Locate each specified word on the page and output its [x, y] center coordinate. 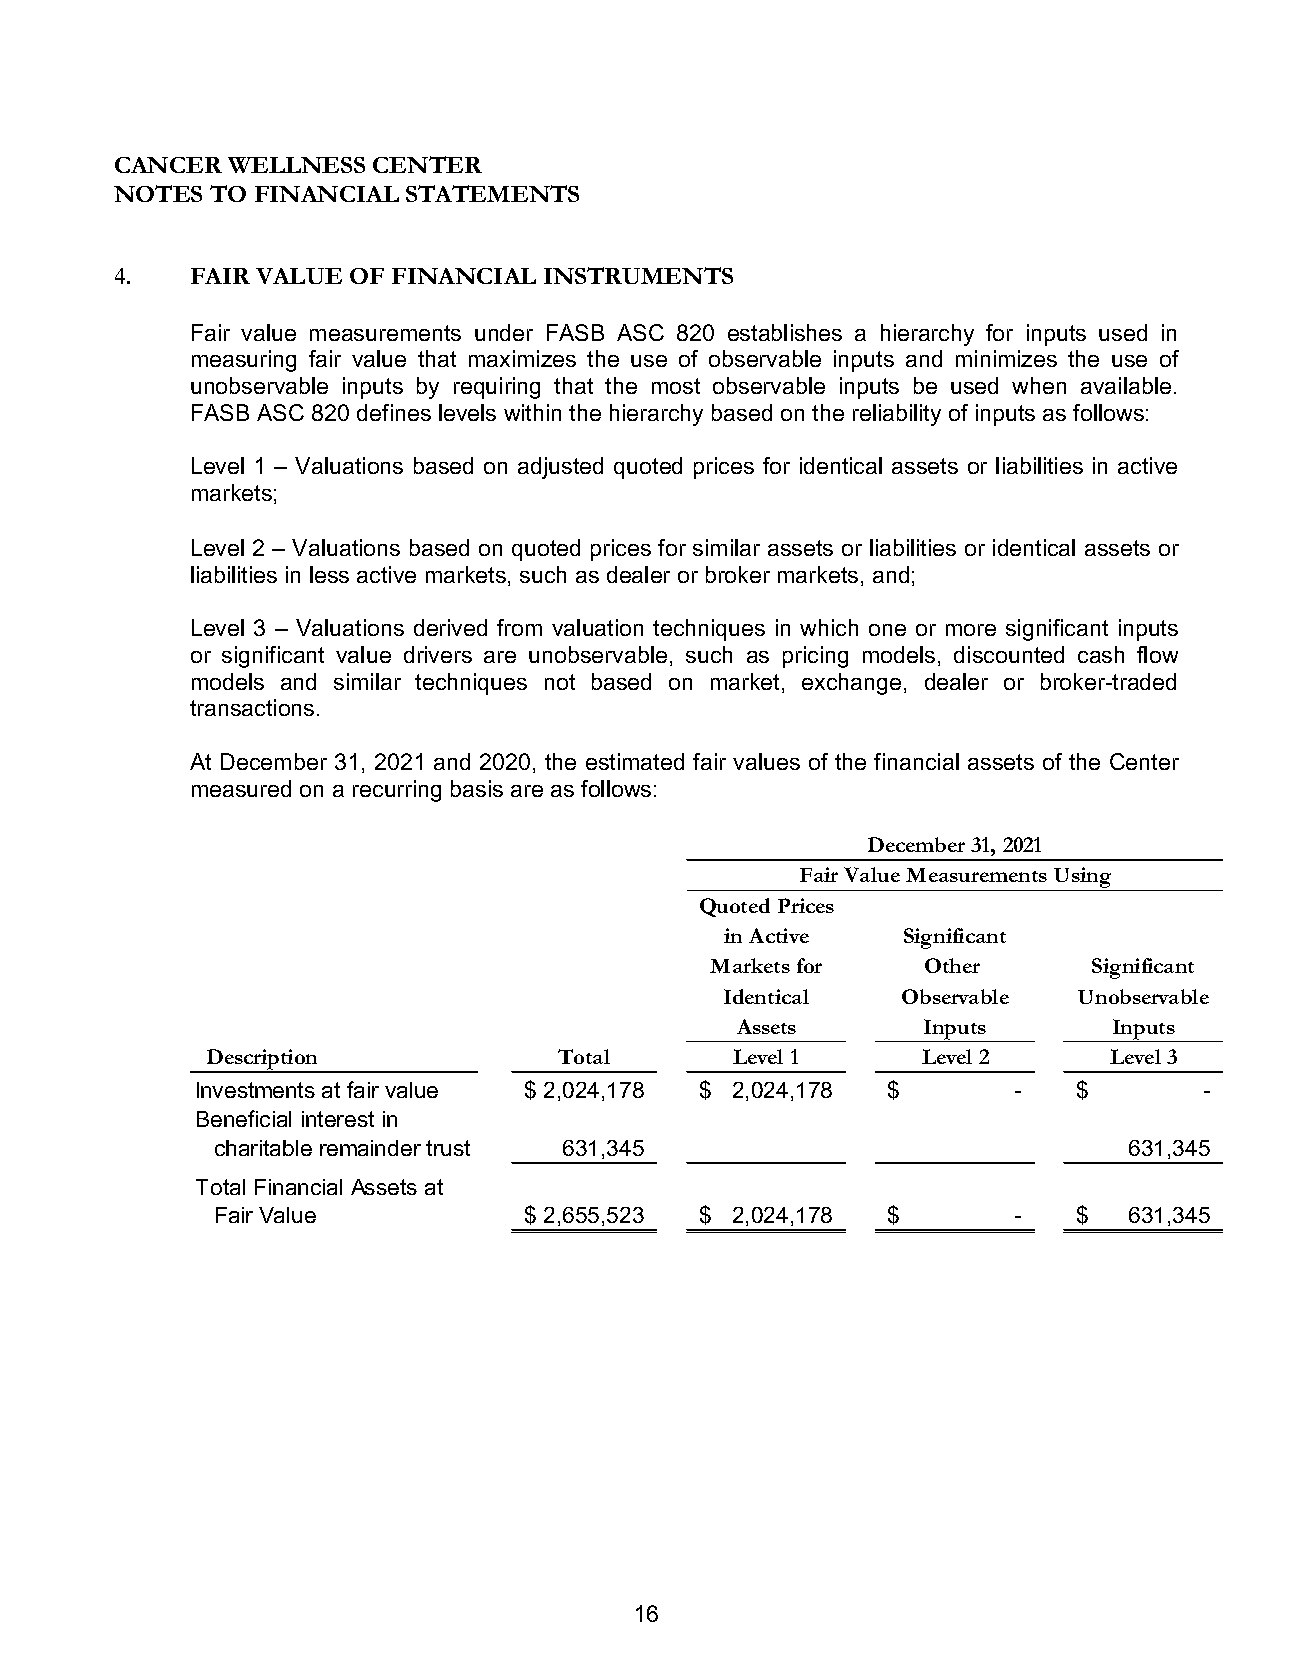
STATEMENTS [492, 193]
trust [448, 1148]
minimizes [1006, 358]
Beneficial [244, 1118]
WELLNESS [296, 165]
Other [952, 965]
